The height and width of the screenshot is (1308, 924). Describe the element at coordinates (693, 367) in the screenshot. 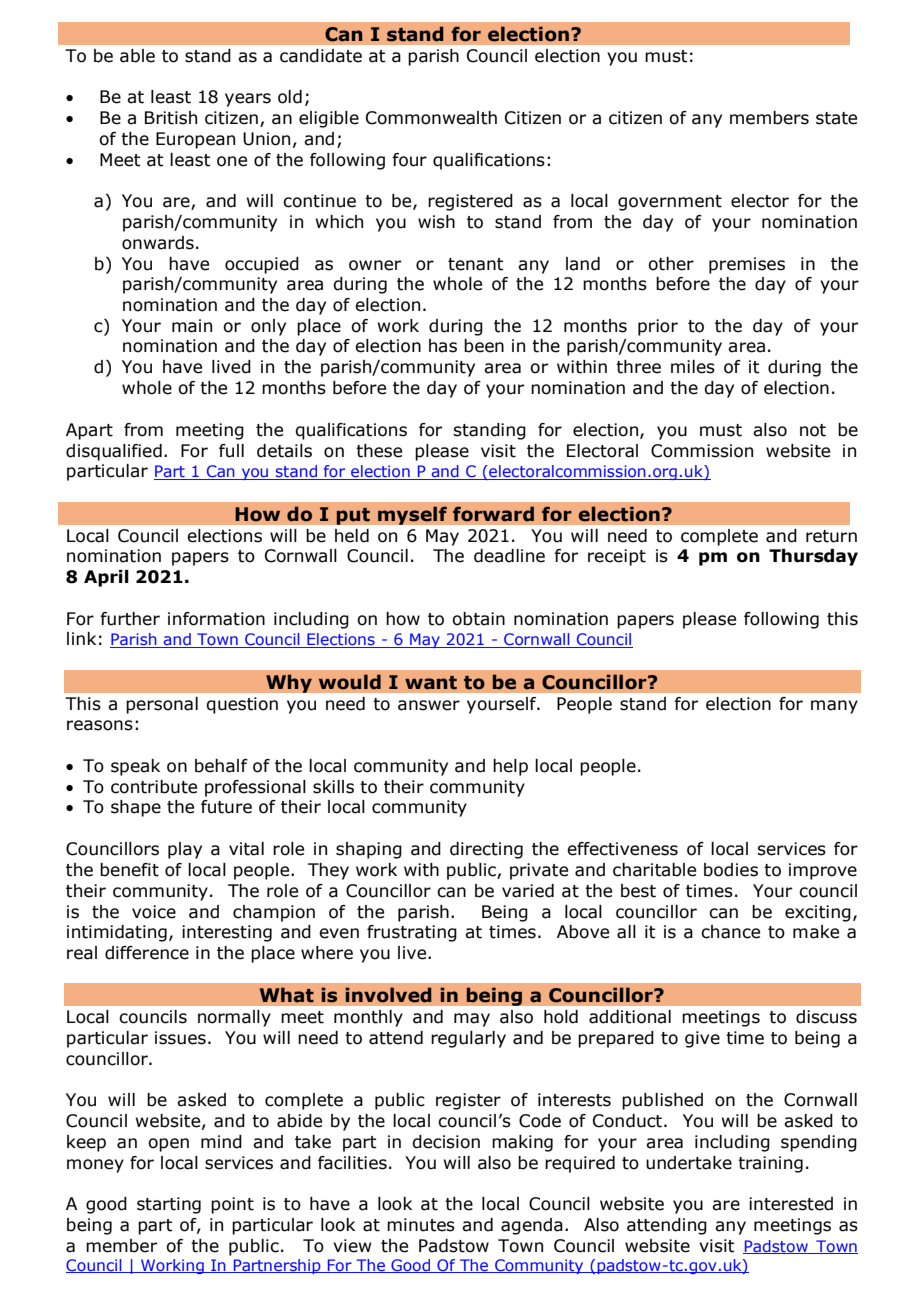

I see `miles` at that location.
